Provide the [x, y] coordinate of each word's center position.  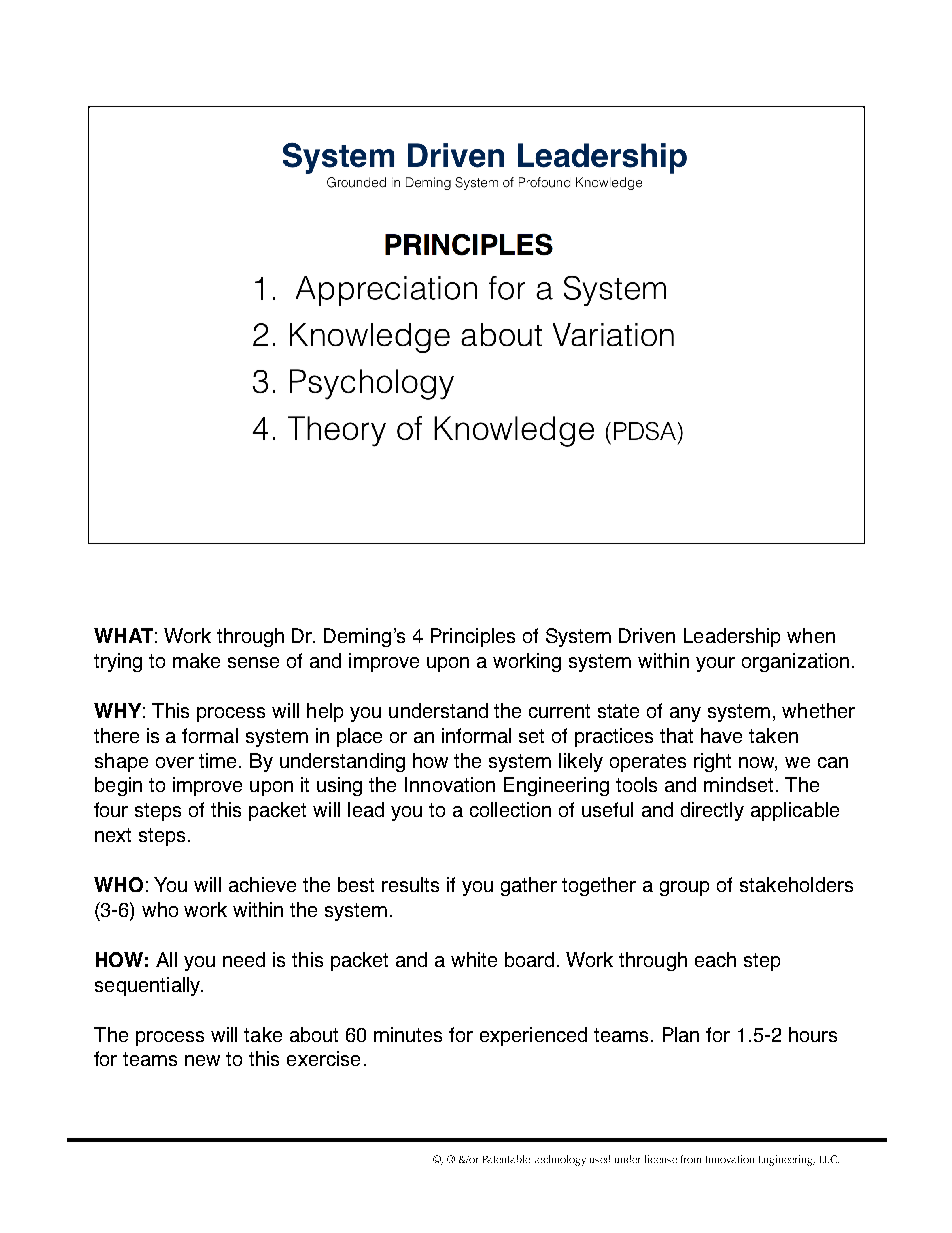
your [715, 664]
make [196, 660]
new [202, 1060]
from [691, 1159]
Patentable [506, 1159]
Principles [473, 637]
